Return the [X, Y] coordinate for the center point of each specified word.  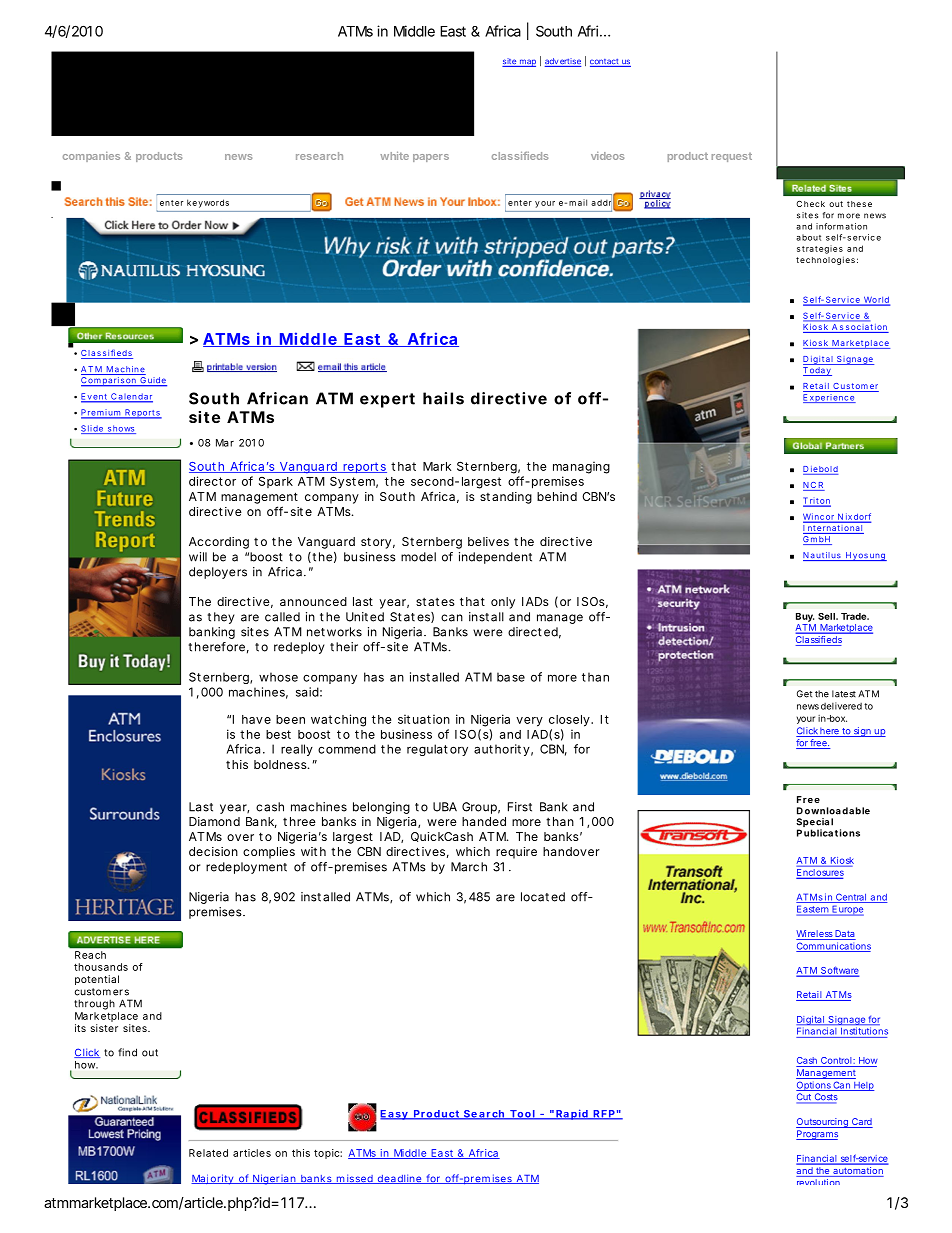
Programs [817, 1135]
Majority [212, 1179]
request [732, 157]
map [527, 63]
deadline [398, 1179]
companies [91, 157]
